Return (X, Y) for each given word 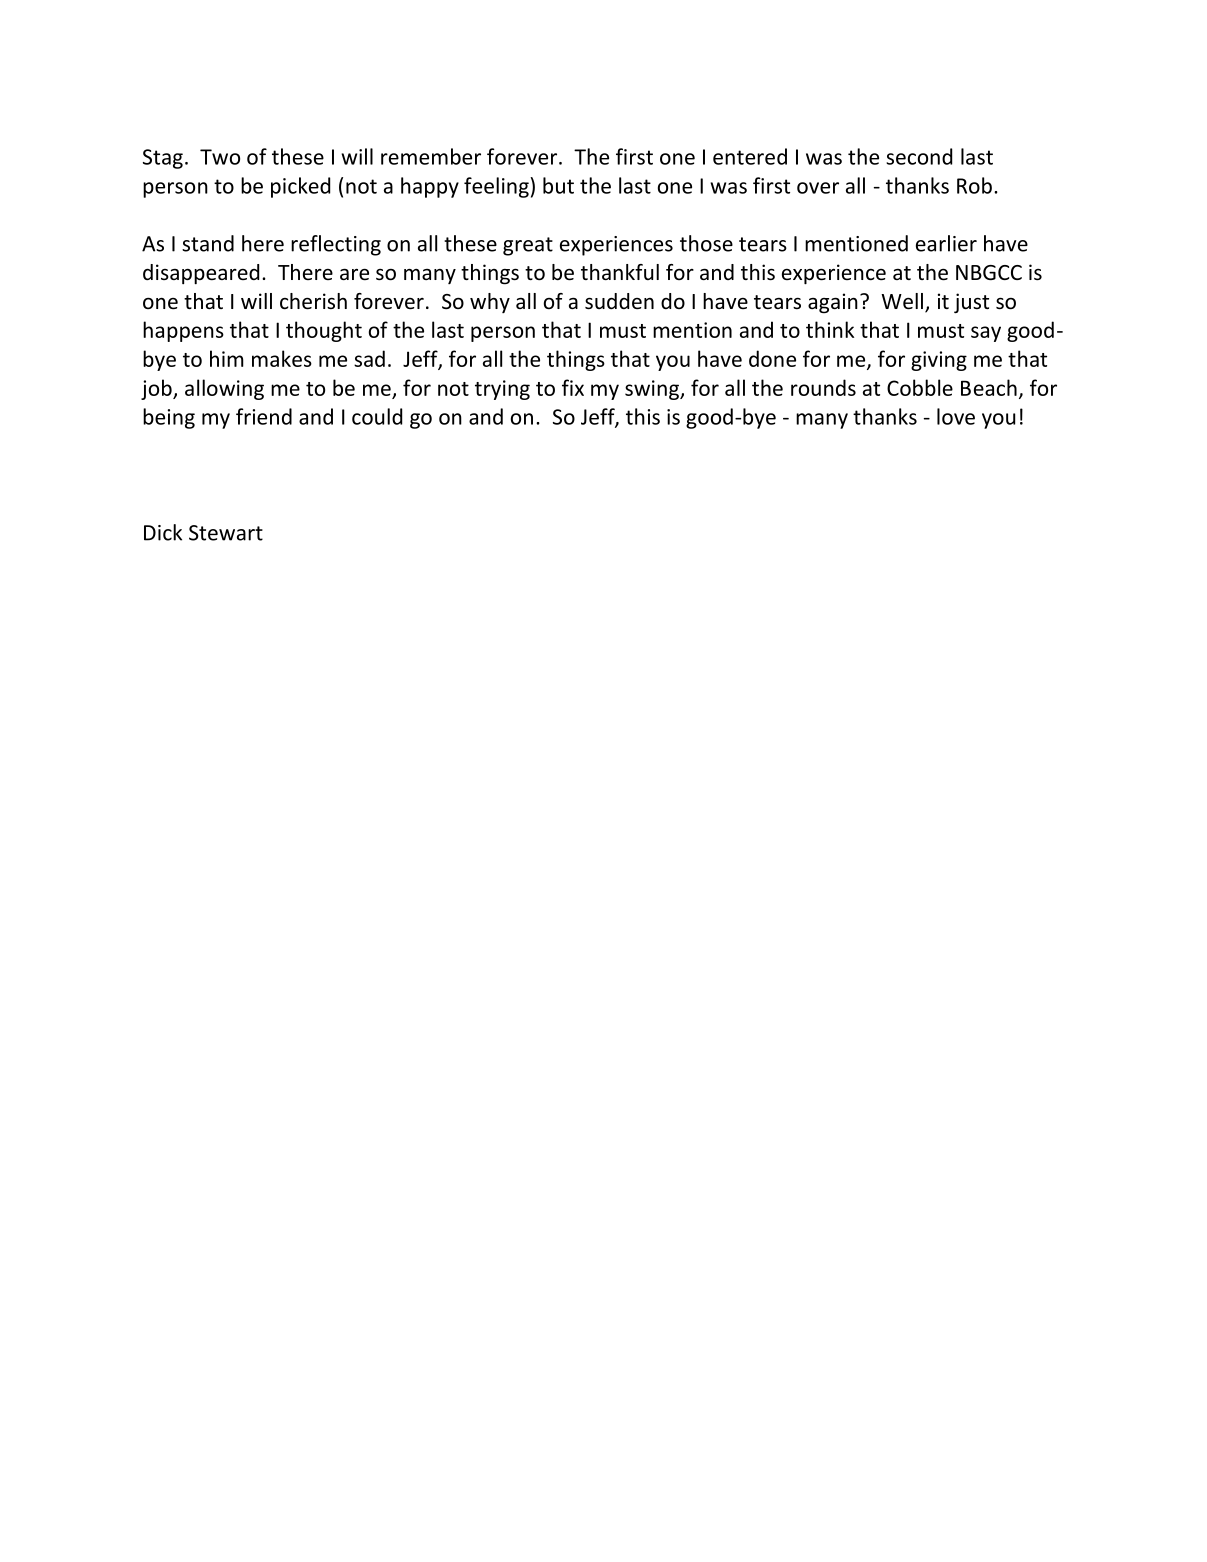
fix (573, 387)
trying (502, 390)
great (528, 246)
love (956, 416)
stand (208, 243)
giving (939, 361)
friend (264, 416)
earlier (946, 243)
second (919, 156)
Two (220, 157)
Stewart (226, 533)
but (558, 185)
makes (282, 358)
